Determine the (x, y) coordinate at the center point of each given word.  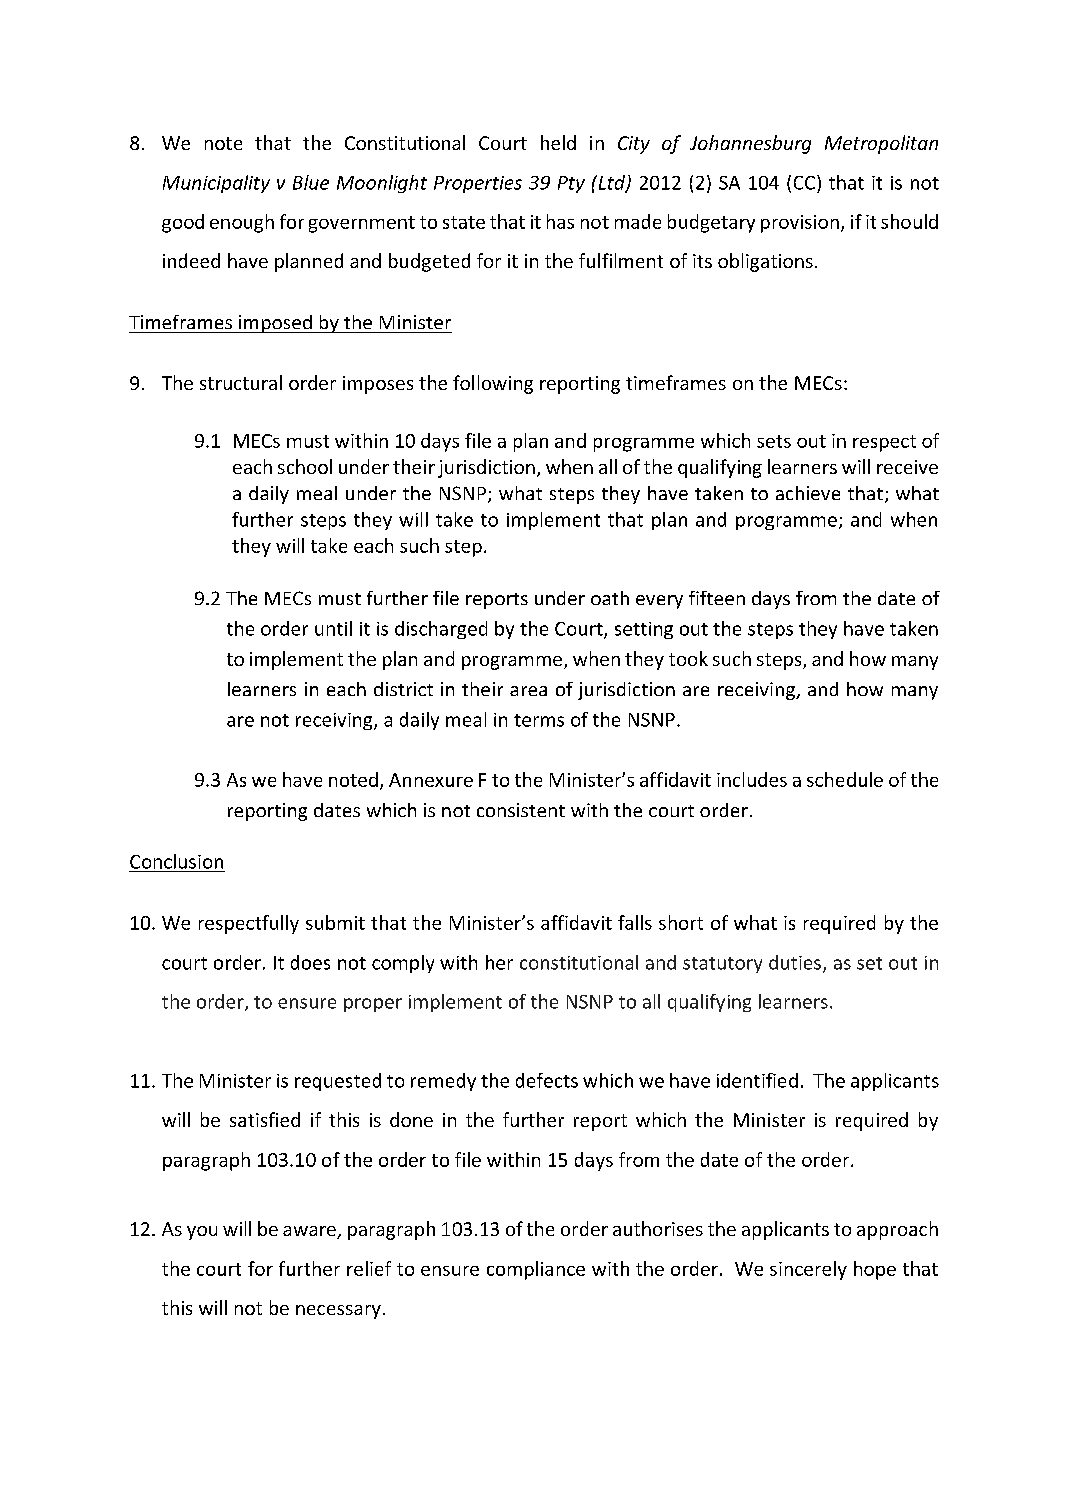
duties (795, 962)
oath (610, 598)
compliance (536, 1270)
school (305, 466)
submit (335, 922)
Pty (571, 184)
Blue (311, 182)
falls (635, 922)
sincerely (808, 1270)
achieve (808, 493)
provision (800, 224)
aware (310, 1232)
